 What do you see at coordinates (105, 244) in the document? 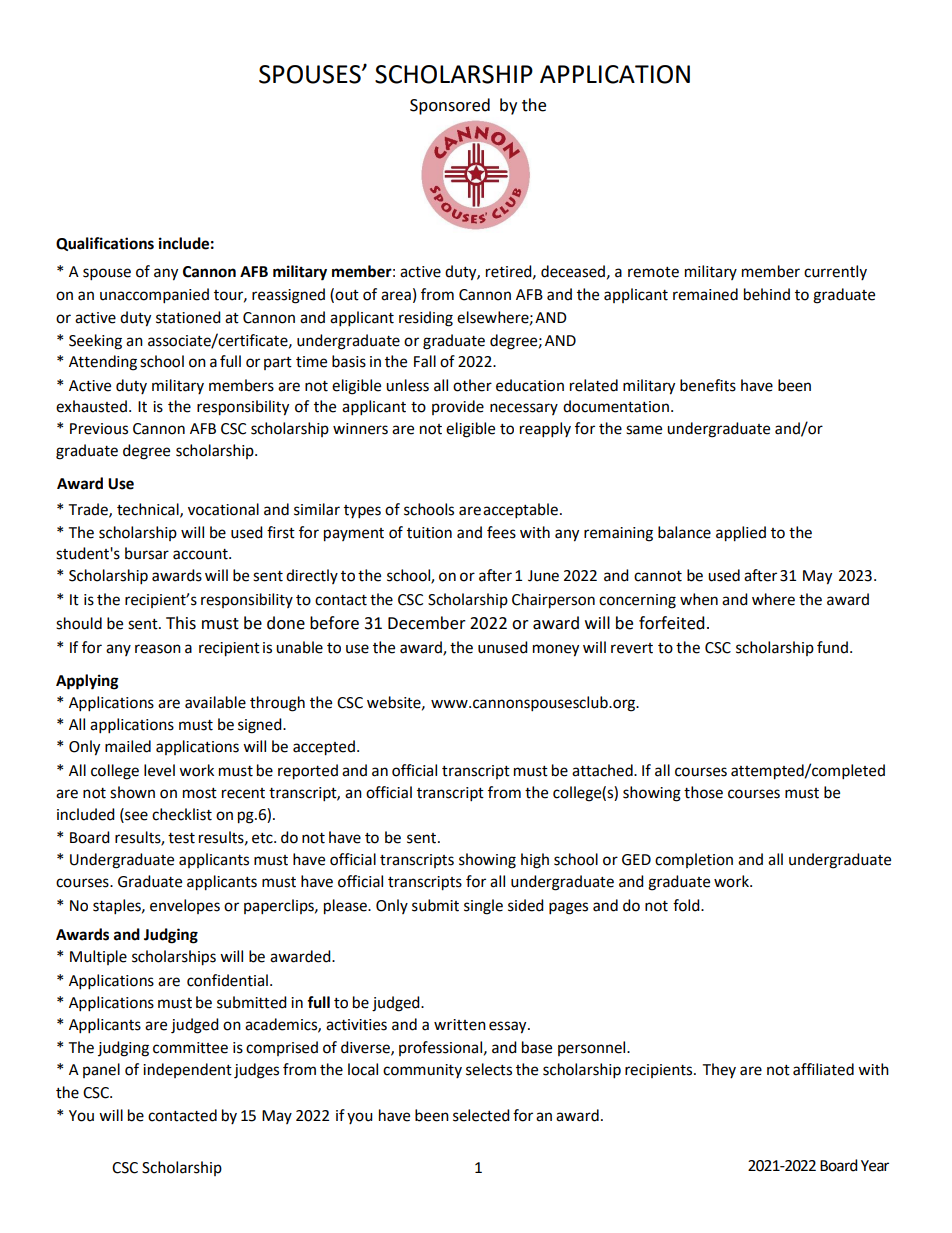
I see `Qualifications` at bounding box center [105, 244].
